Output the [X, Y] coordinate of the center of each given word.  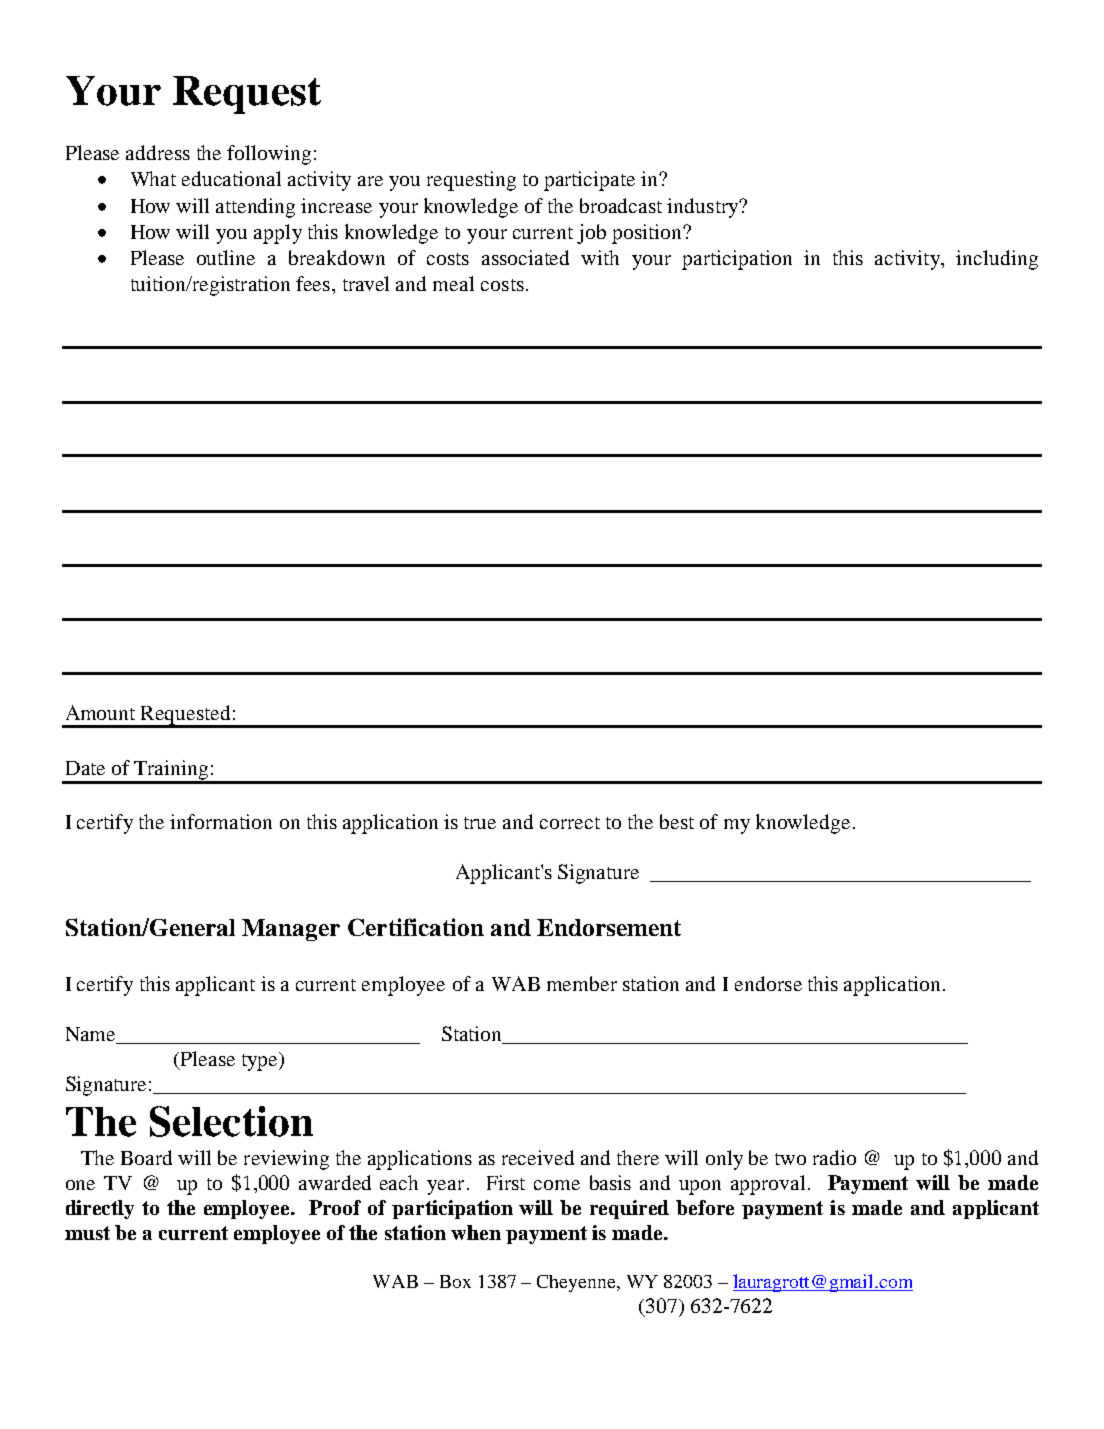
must [87, 1233]
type [261, 1061]
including [997, 260]
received [538, 1157]
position [648, 234]
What [153, 178]
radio [834, 1157]
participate [589, 181]
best [677, 821]
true [480, 823]
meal [453, 283]
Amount [100, 712]
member [582, 983]
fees [313, 283]
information [221, 821]
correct [570, 823]
